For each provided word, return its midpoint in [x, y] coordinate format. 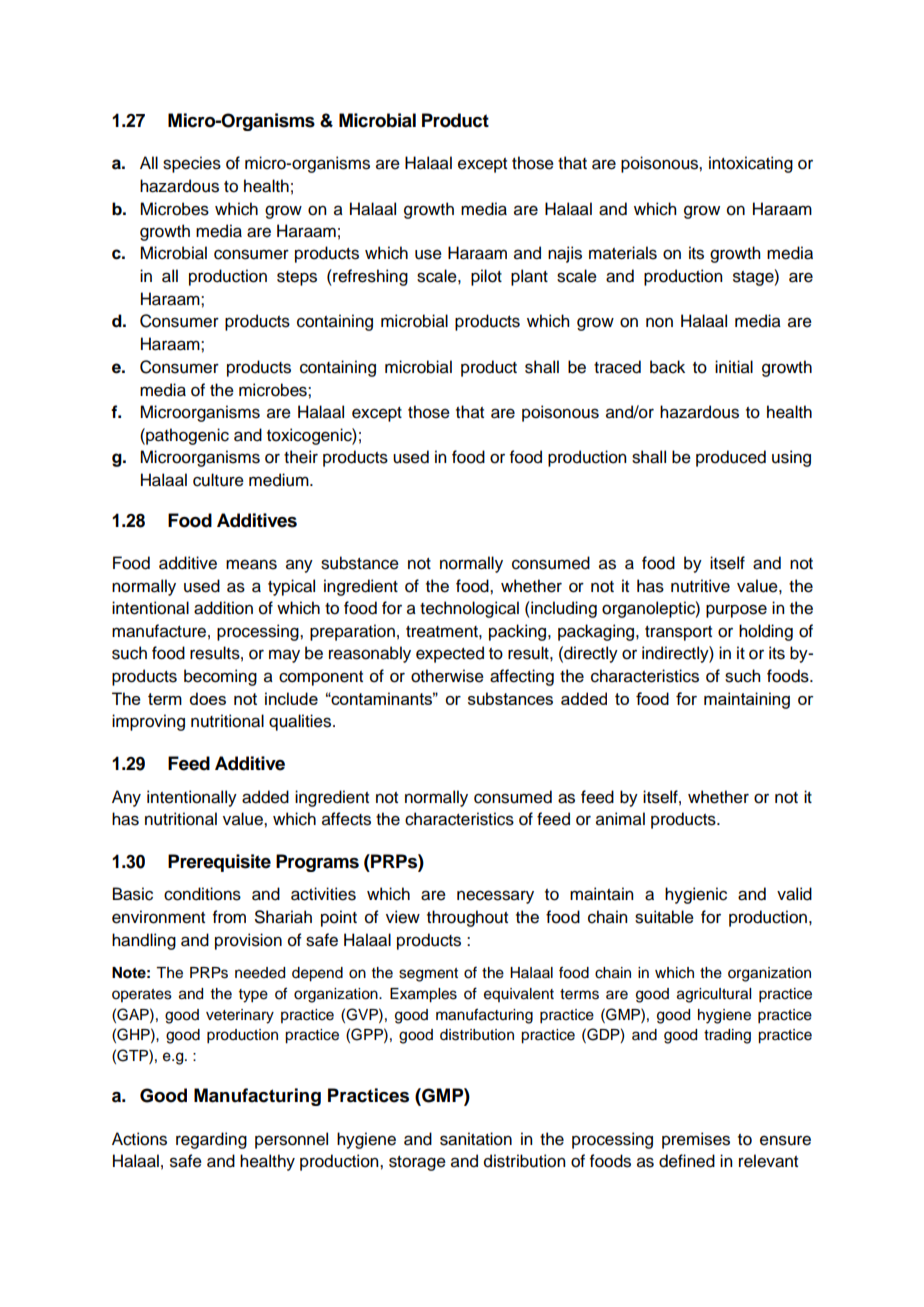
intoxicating [751, 164]
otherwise [447, 676]
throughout [467, 918]
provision [248, 941]
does [207, 698]
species [192, 164]
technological [469, 609]
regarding [211, 1140]
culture [218, 480]
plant [529, 277]
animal [620, 819]
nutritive [700, 586]
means [251, 564]
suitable [664, 917]
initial [734, 367]
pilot [486, 277]
